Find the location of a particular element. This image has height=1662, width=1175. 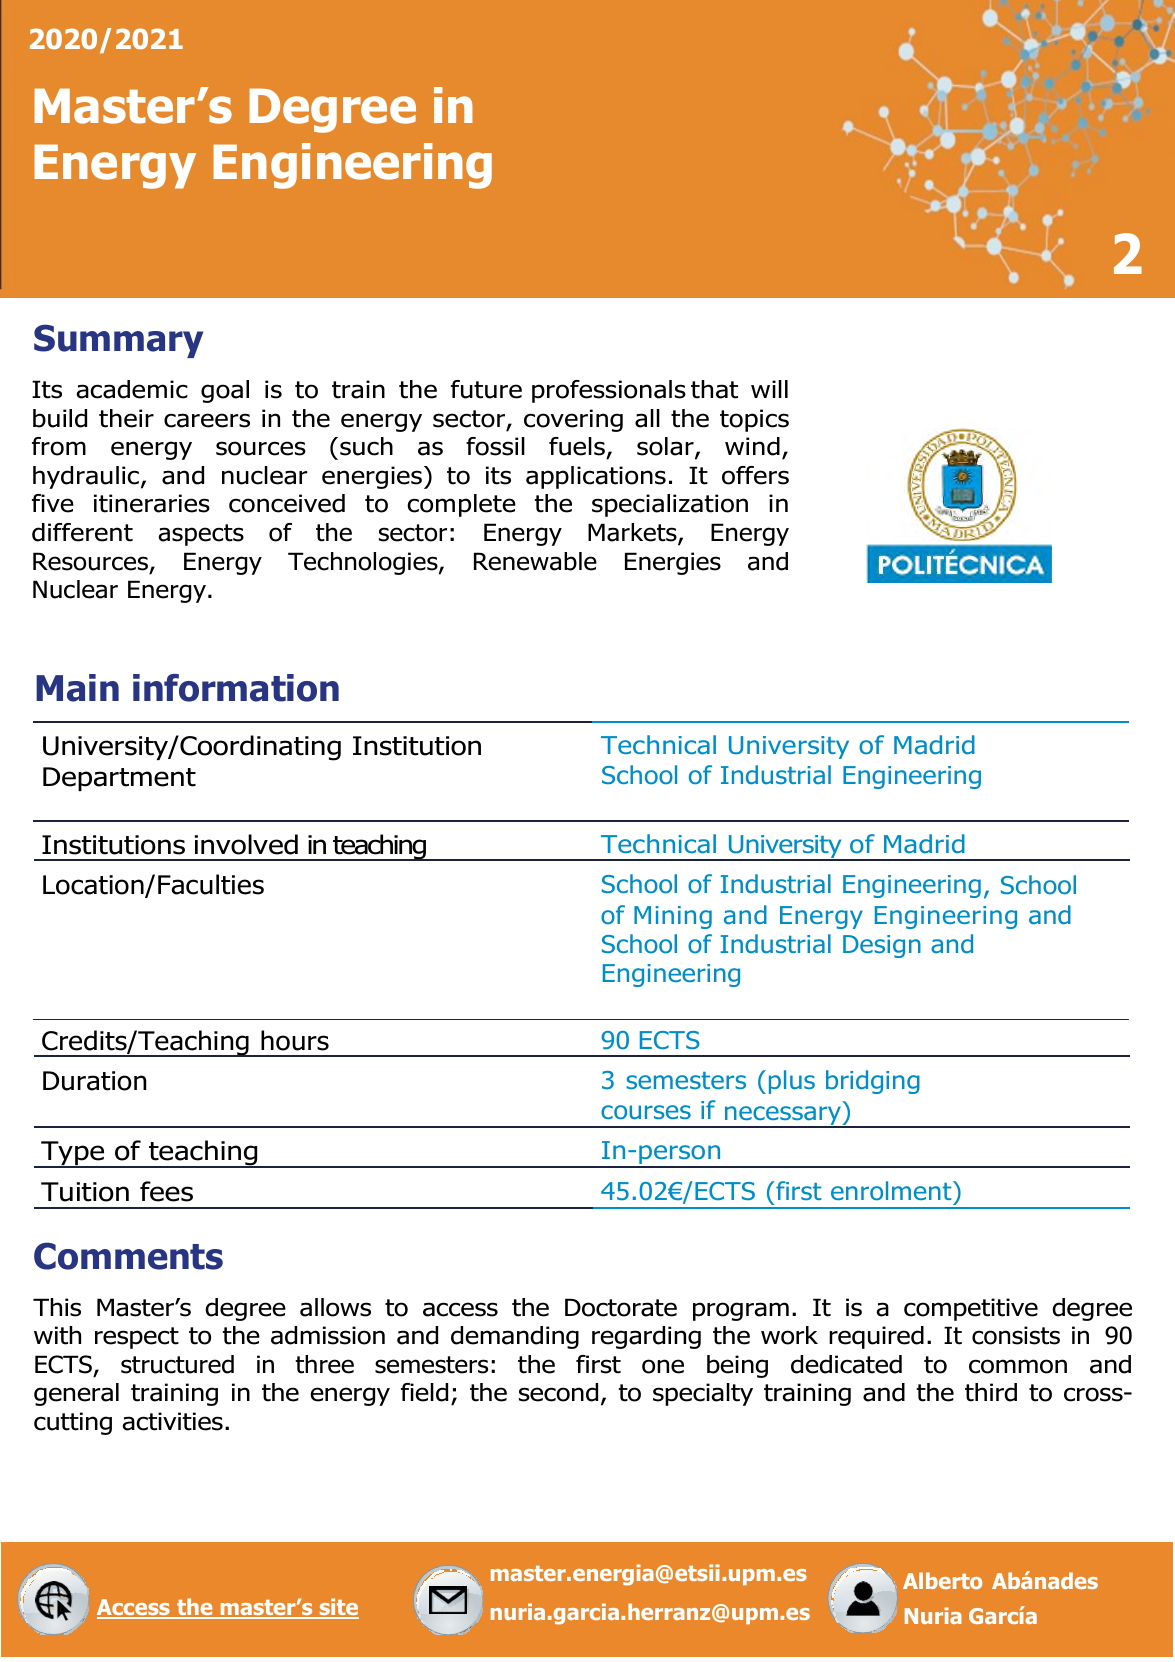

future is located at coordinates (486, 389).
